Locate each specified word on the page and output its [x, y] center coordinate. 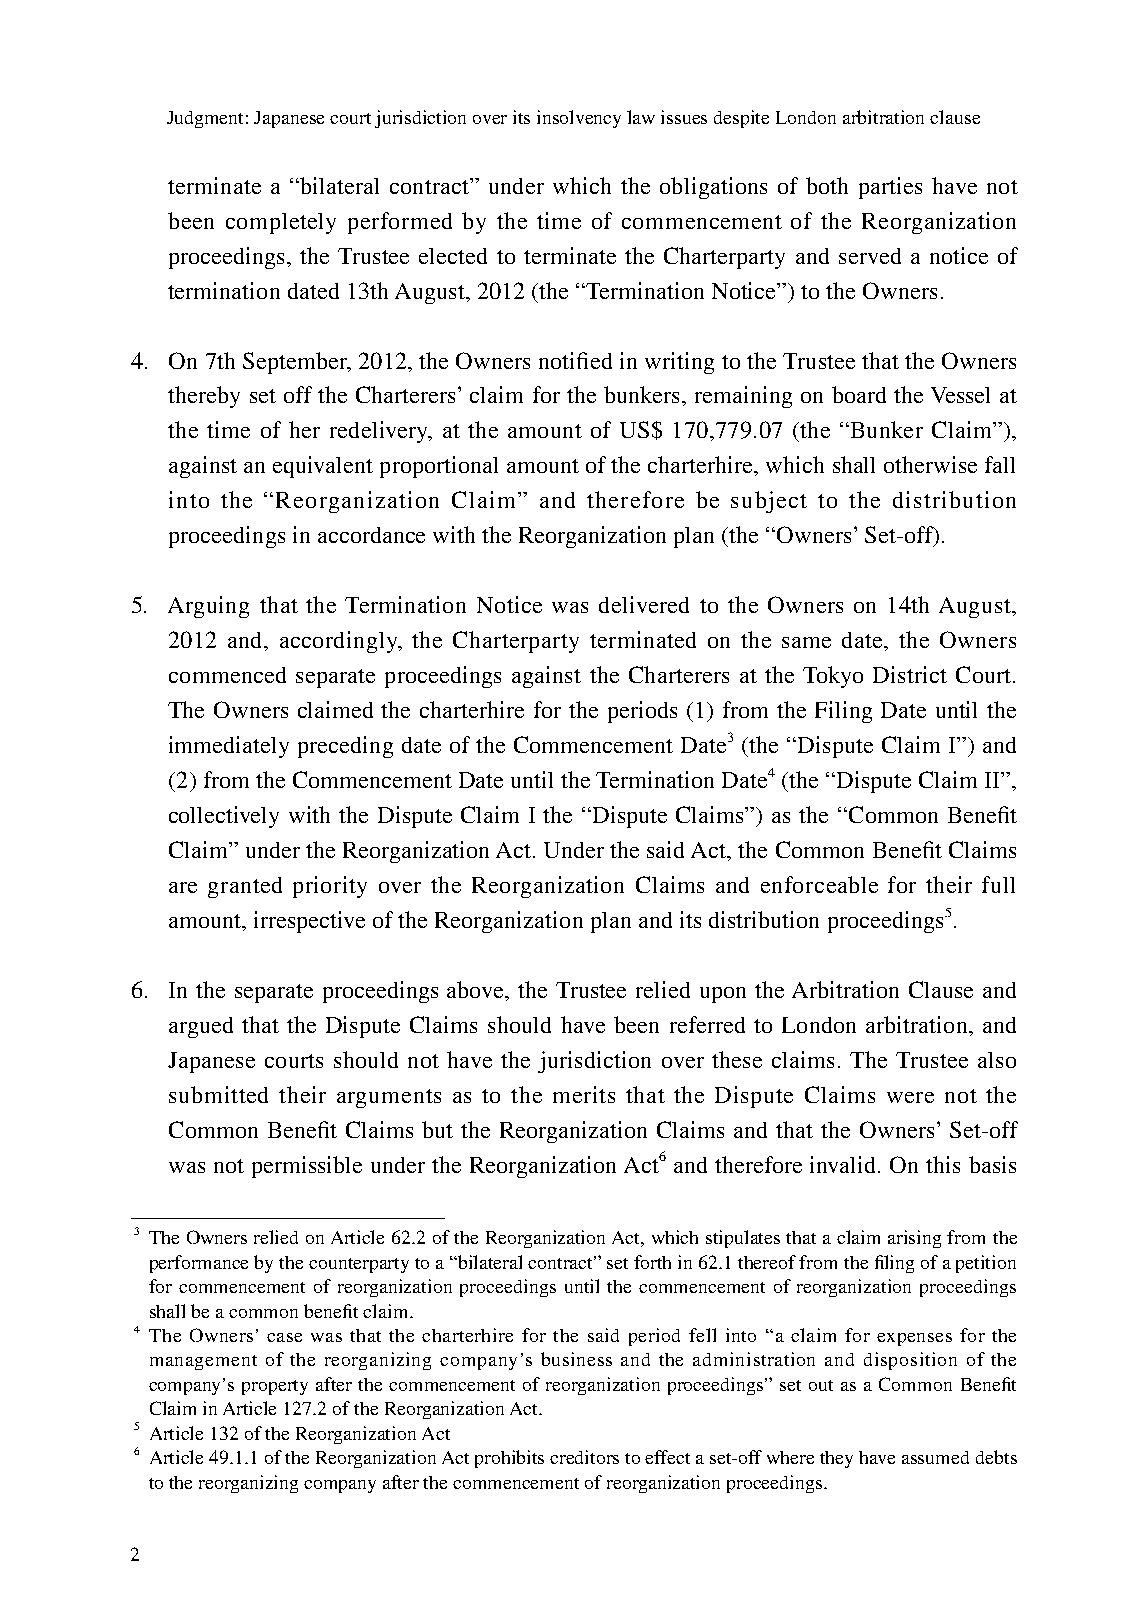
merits [584, 1094]
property [275, 1387]
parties [890, 188]
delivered [644, 604]
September [296, 363]
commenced [227, 675]
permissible [307, 1167]
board [859, 394]
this [943, 1164]
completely [281, 223]
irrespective [309, 922]
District [910, 674]
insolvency [579, 119]
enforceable [819, 884]
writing [679, 363]
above [477, 991]
